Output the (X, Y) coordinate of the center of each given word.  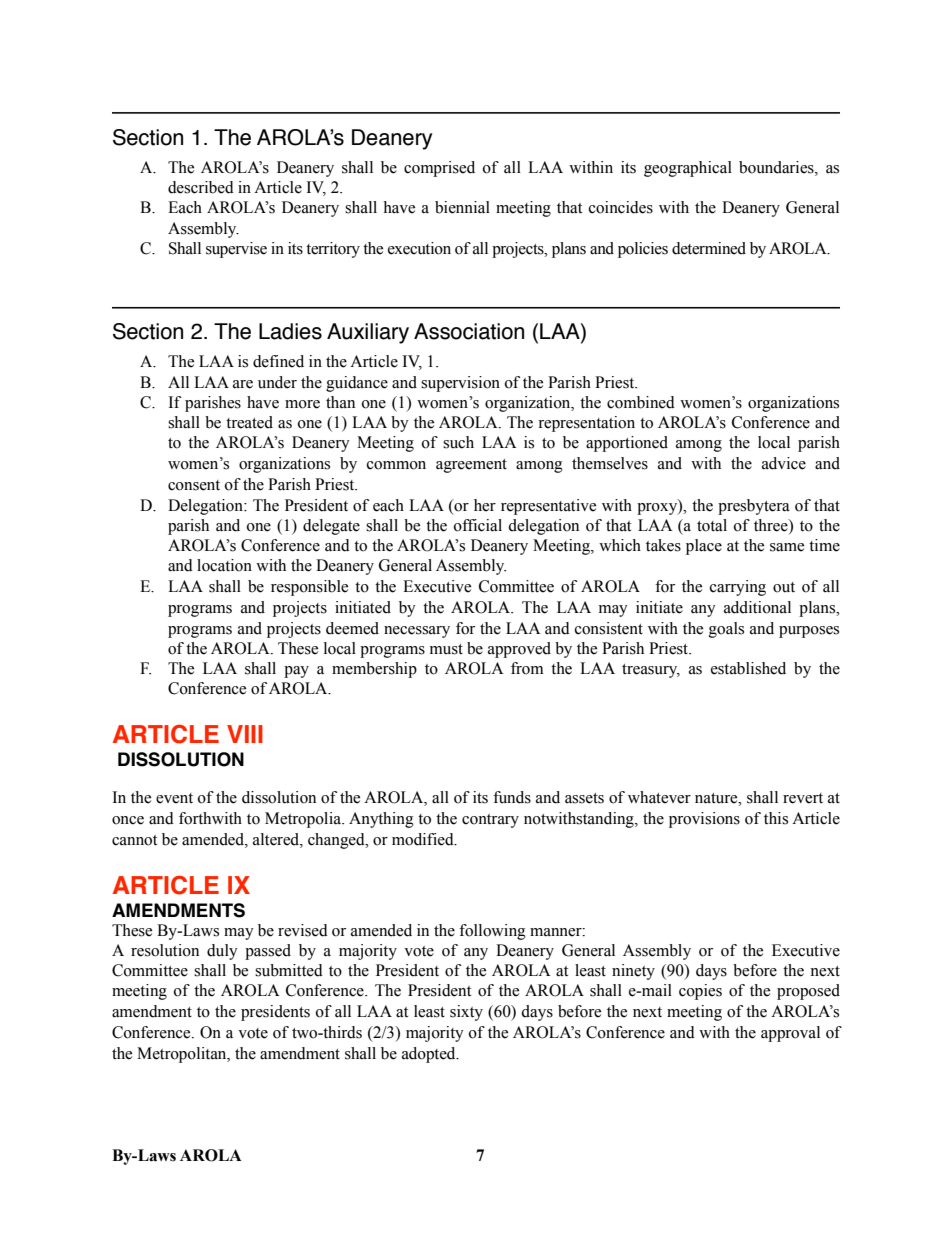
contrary (490, 821)
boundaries (777, 167)
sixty (466, 1013)
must (446, 649)
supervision (460, 384)
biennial (462, 207)
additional (757, 607)
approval (790, 1034)
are (243, 384)
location (224, 565)
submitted (289, 970)
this (776, 818)
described (201, 187)
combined (641, 402)
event (174, 798)
